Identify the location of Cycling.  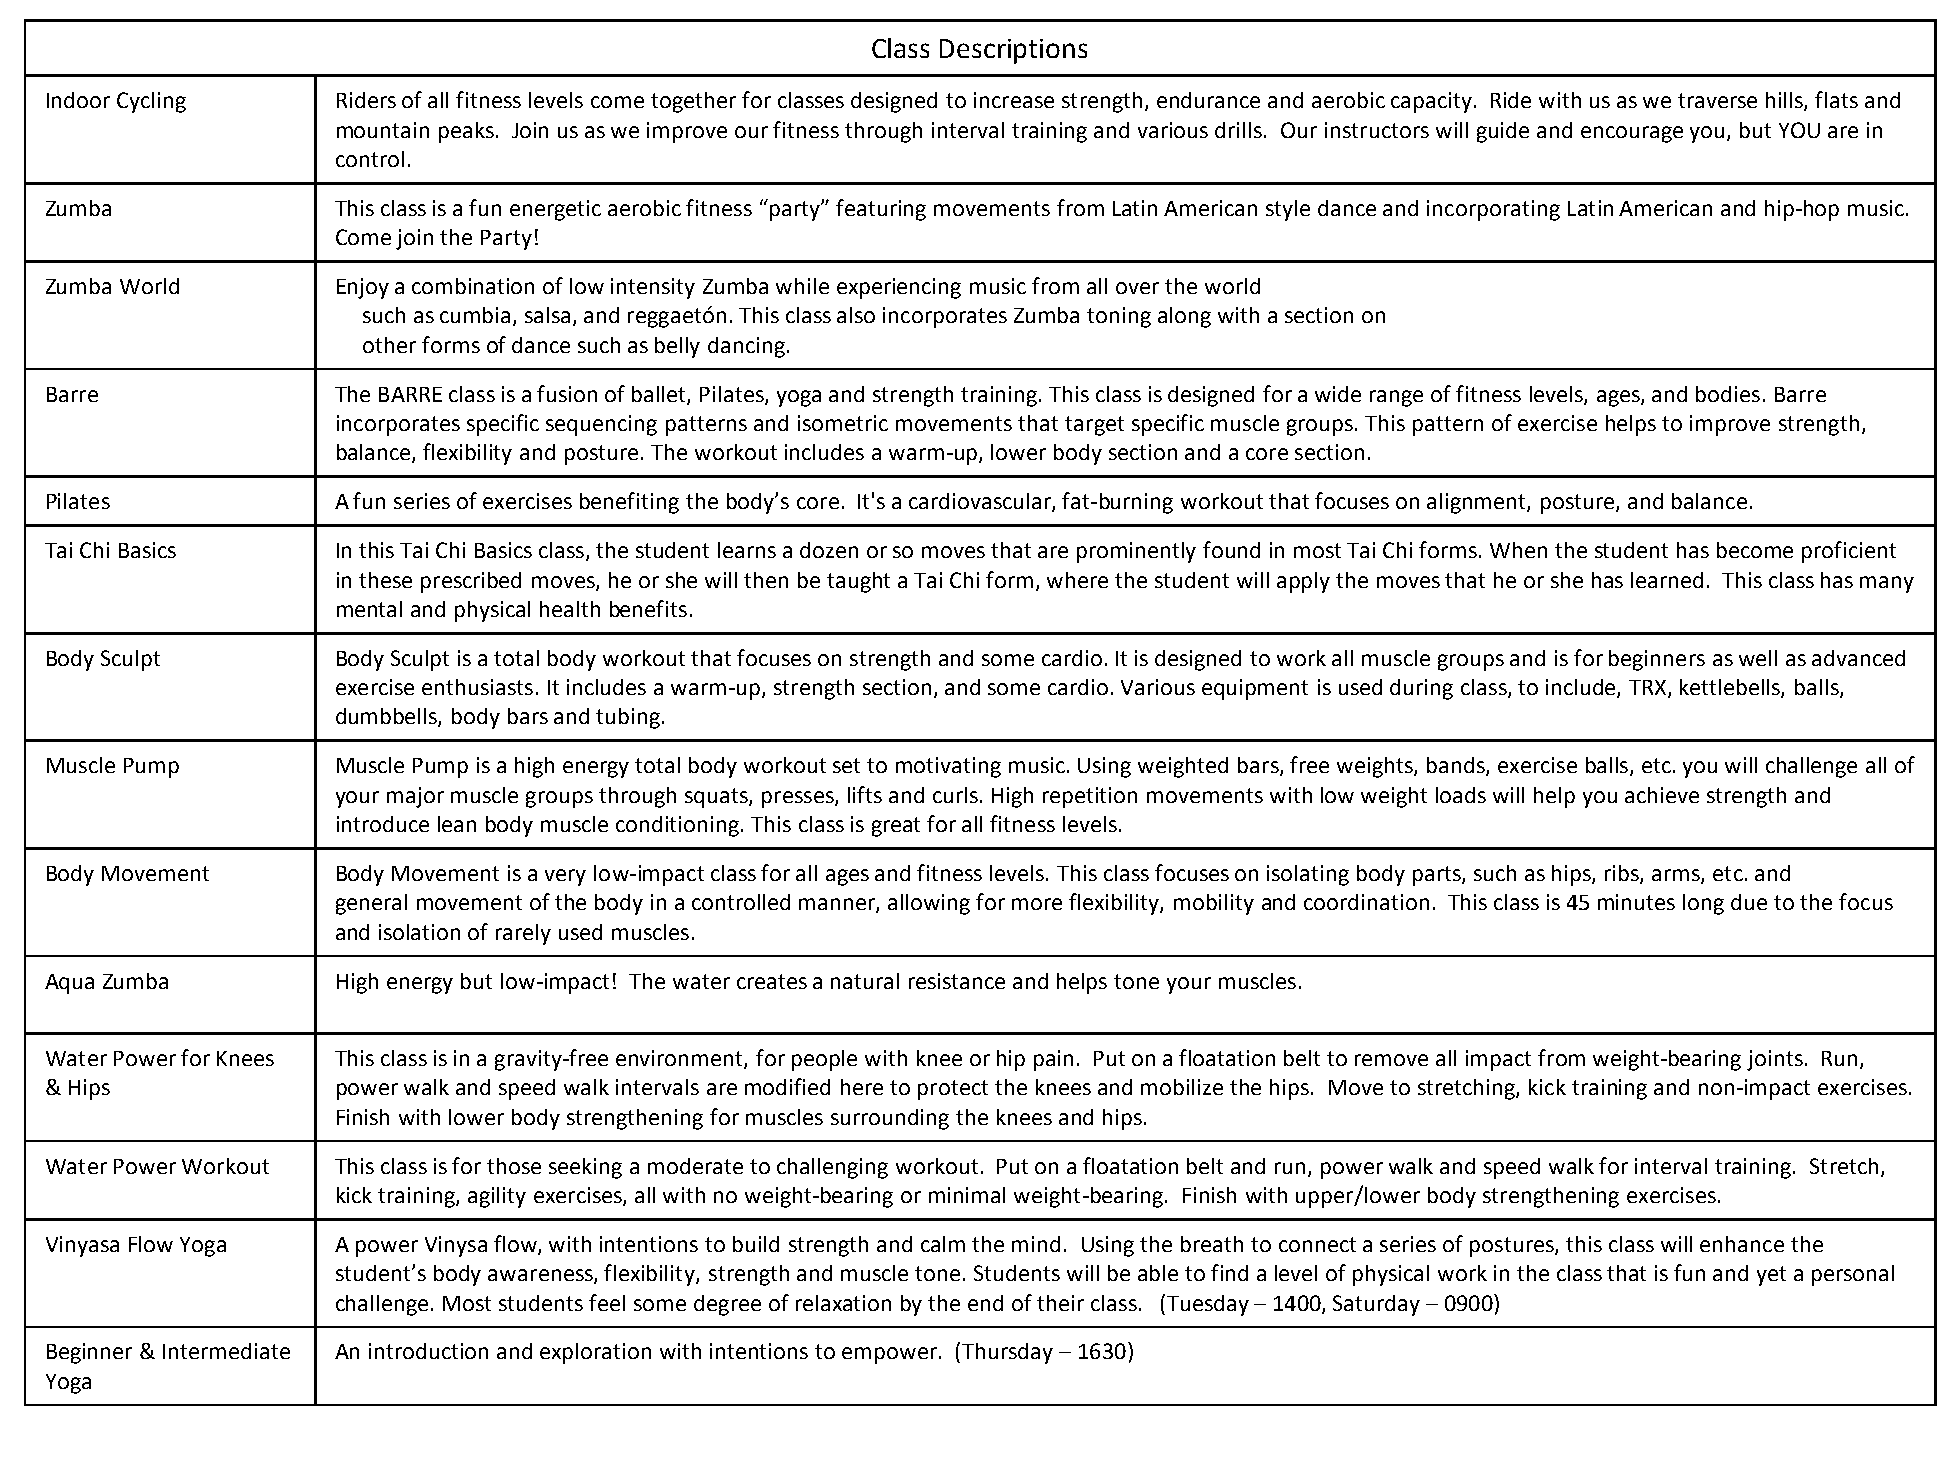
(151, 102).
